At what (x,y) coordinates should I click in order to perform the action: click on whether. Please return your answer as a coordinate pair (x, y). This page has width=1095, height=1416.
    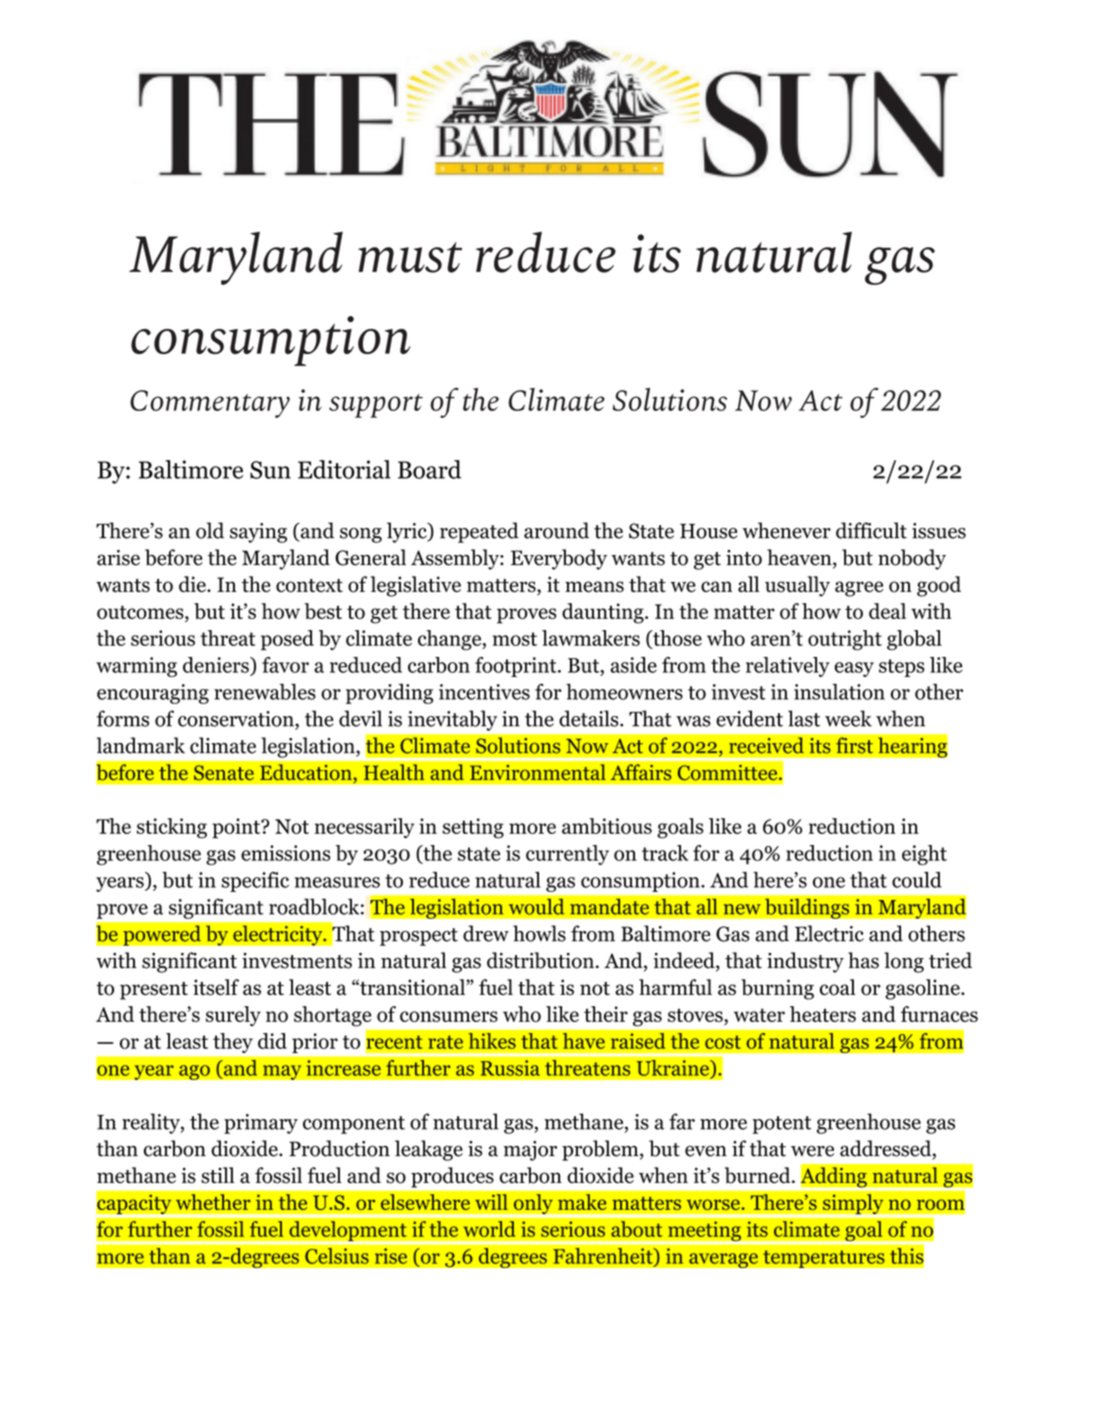
    Looking at the image, I should click on (213, 1202).
